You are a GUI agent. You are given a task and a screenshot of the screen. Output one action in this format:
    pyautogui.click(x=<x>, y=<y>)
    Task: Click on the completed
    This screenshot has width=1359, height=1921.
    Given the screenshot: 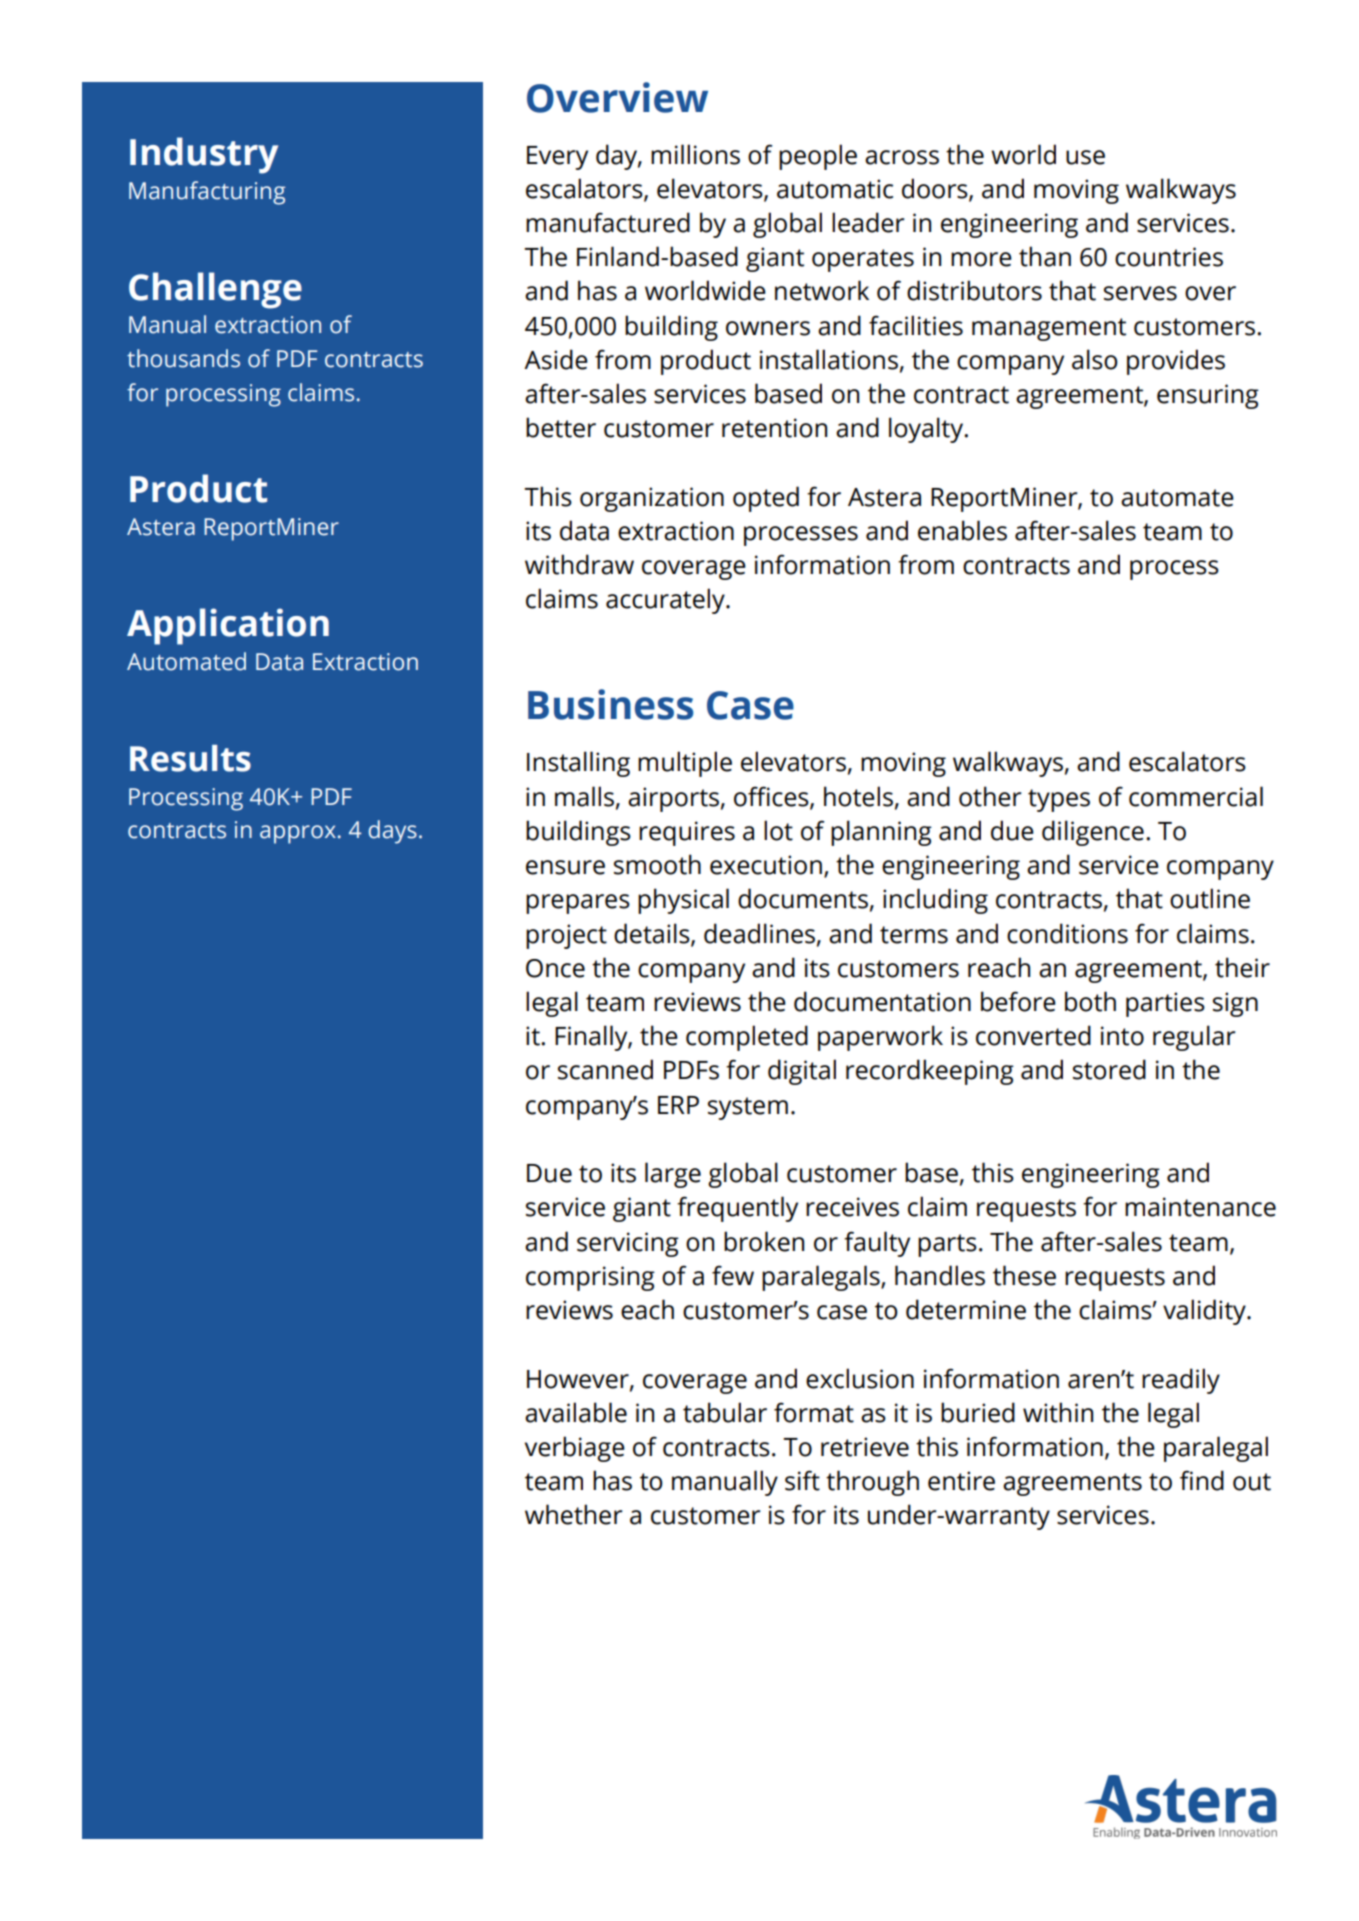 What is the action you would take?
    pyautogui.click(x=747, y=1038)
